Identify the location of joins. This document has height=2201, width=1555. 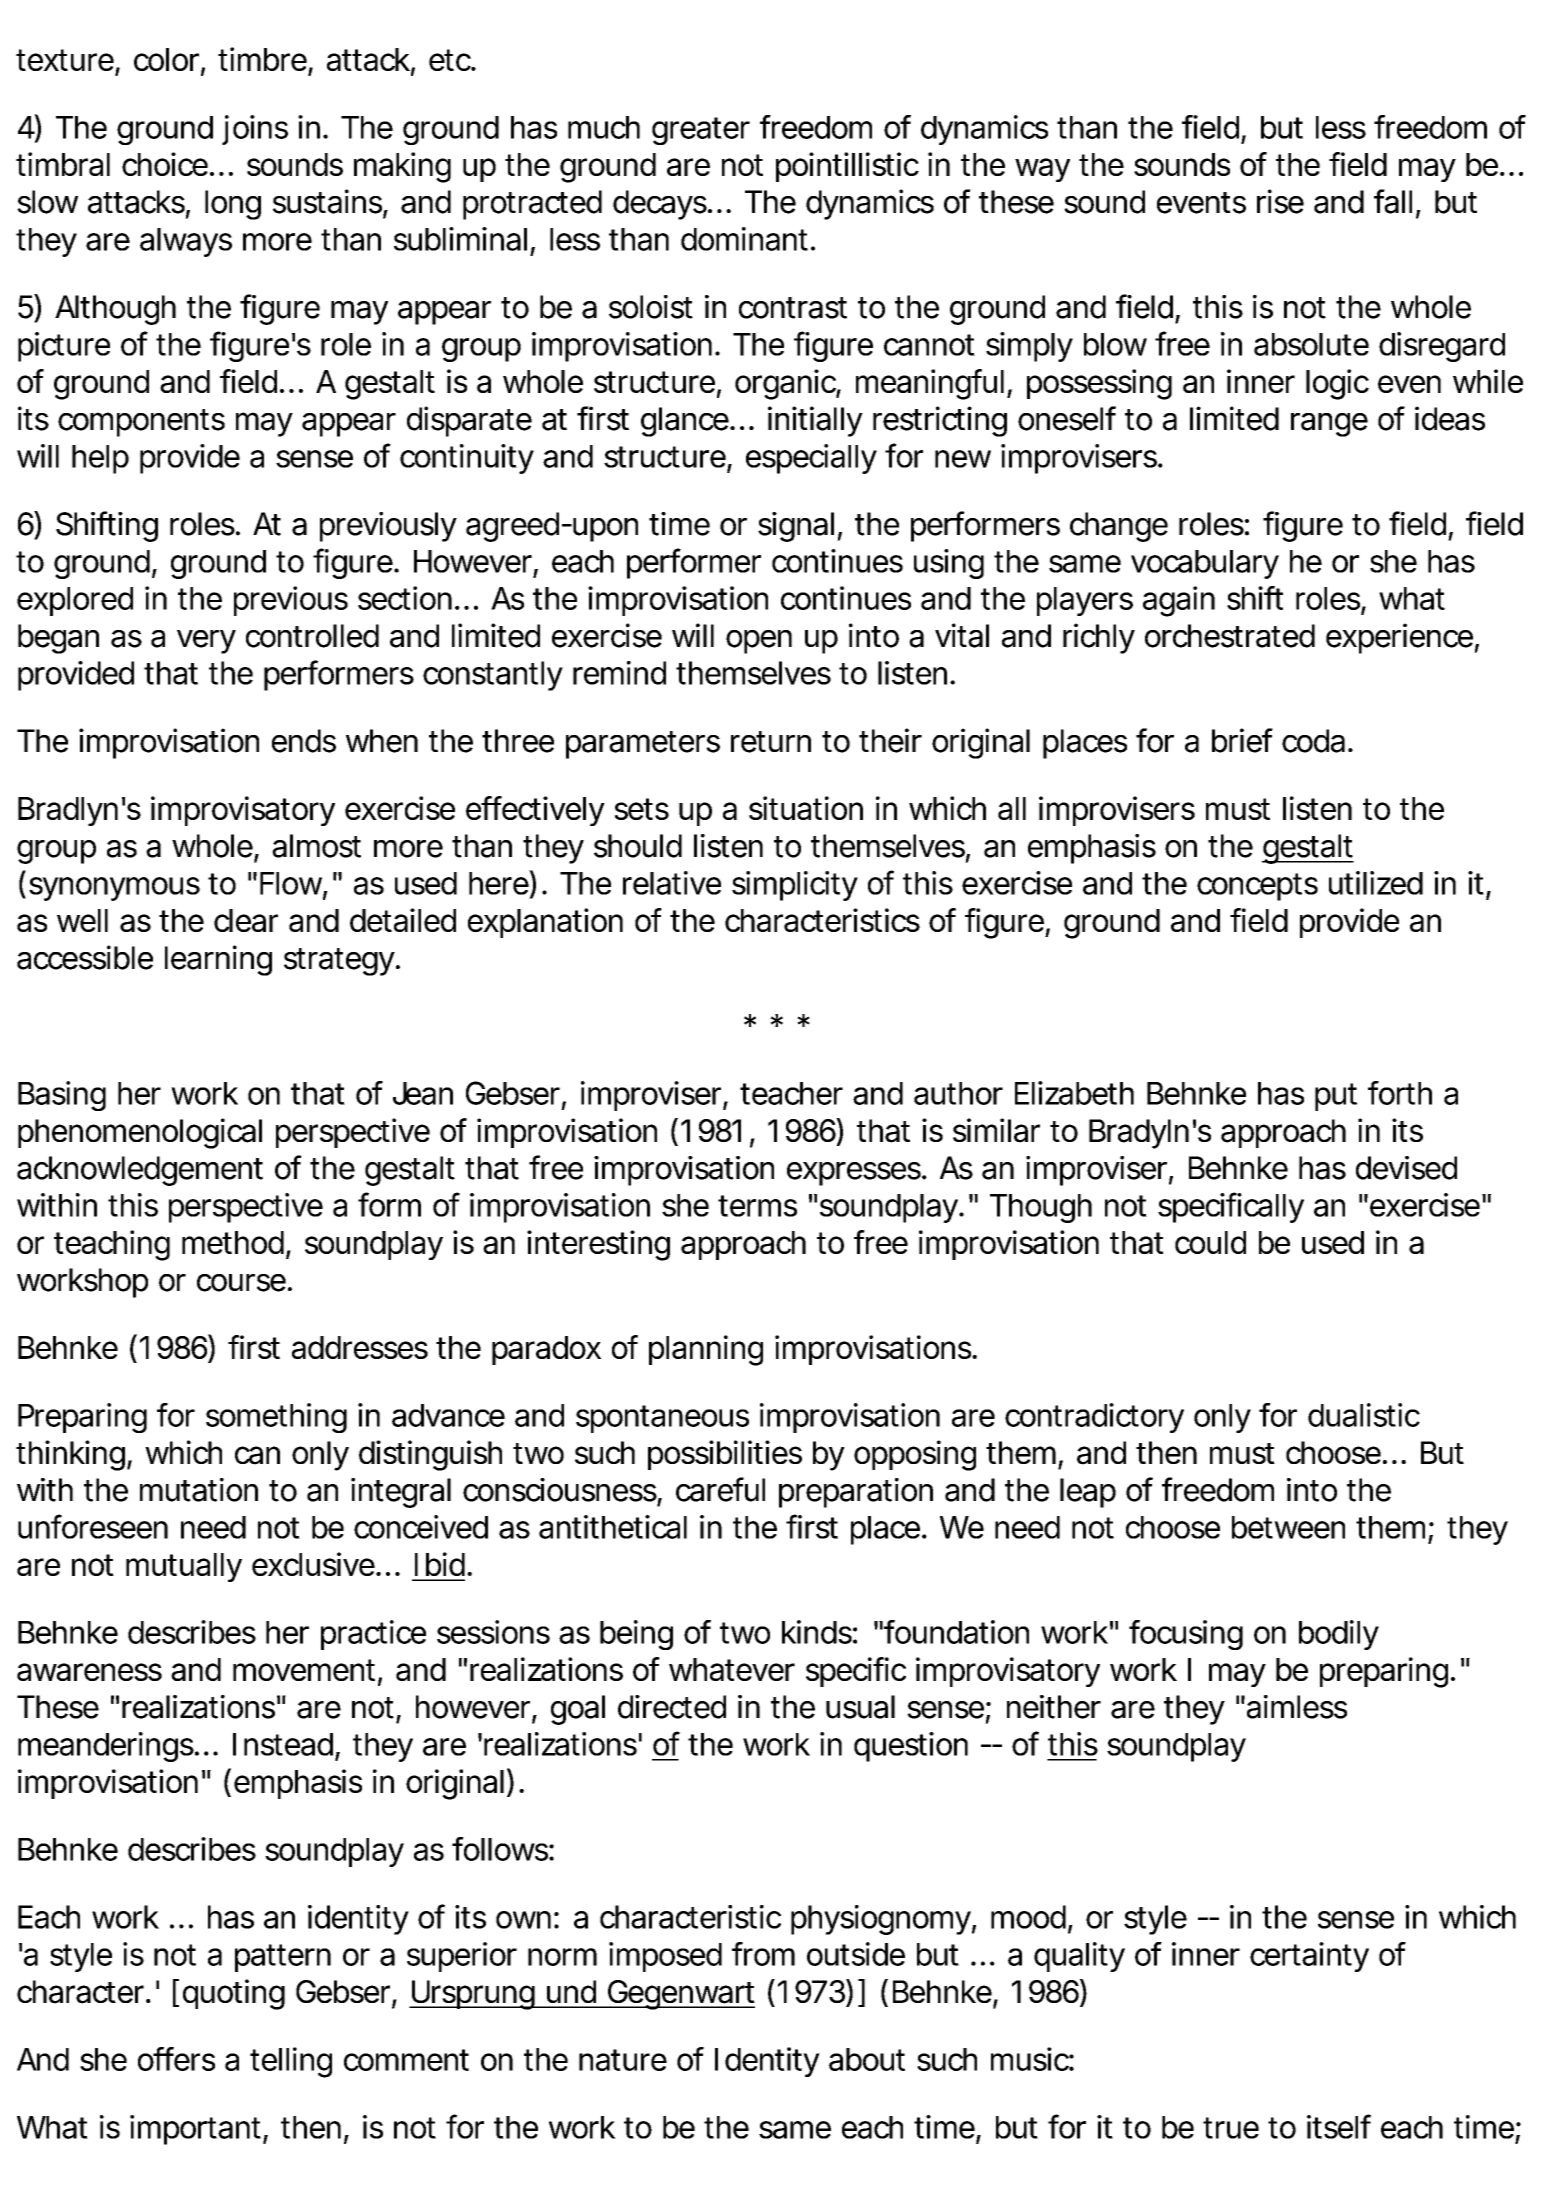
(255, 130).
